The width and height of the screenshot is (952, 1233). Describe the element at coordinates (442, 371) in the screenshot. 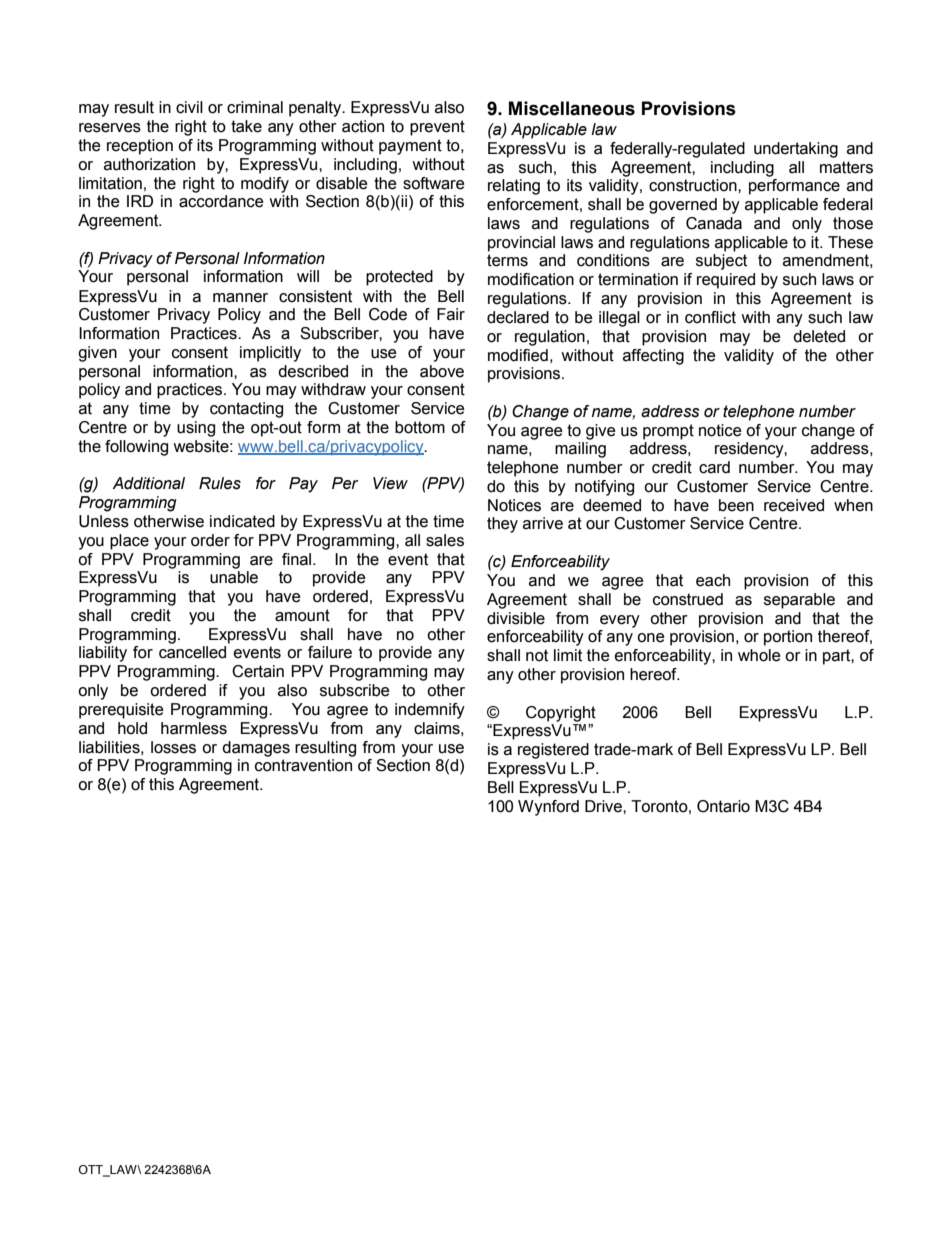

I see `above` at that location.
